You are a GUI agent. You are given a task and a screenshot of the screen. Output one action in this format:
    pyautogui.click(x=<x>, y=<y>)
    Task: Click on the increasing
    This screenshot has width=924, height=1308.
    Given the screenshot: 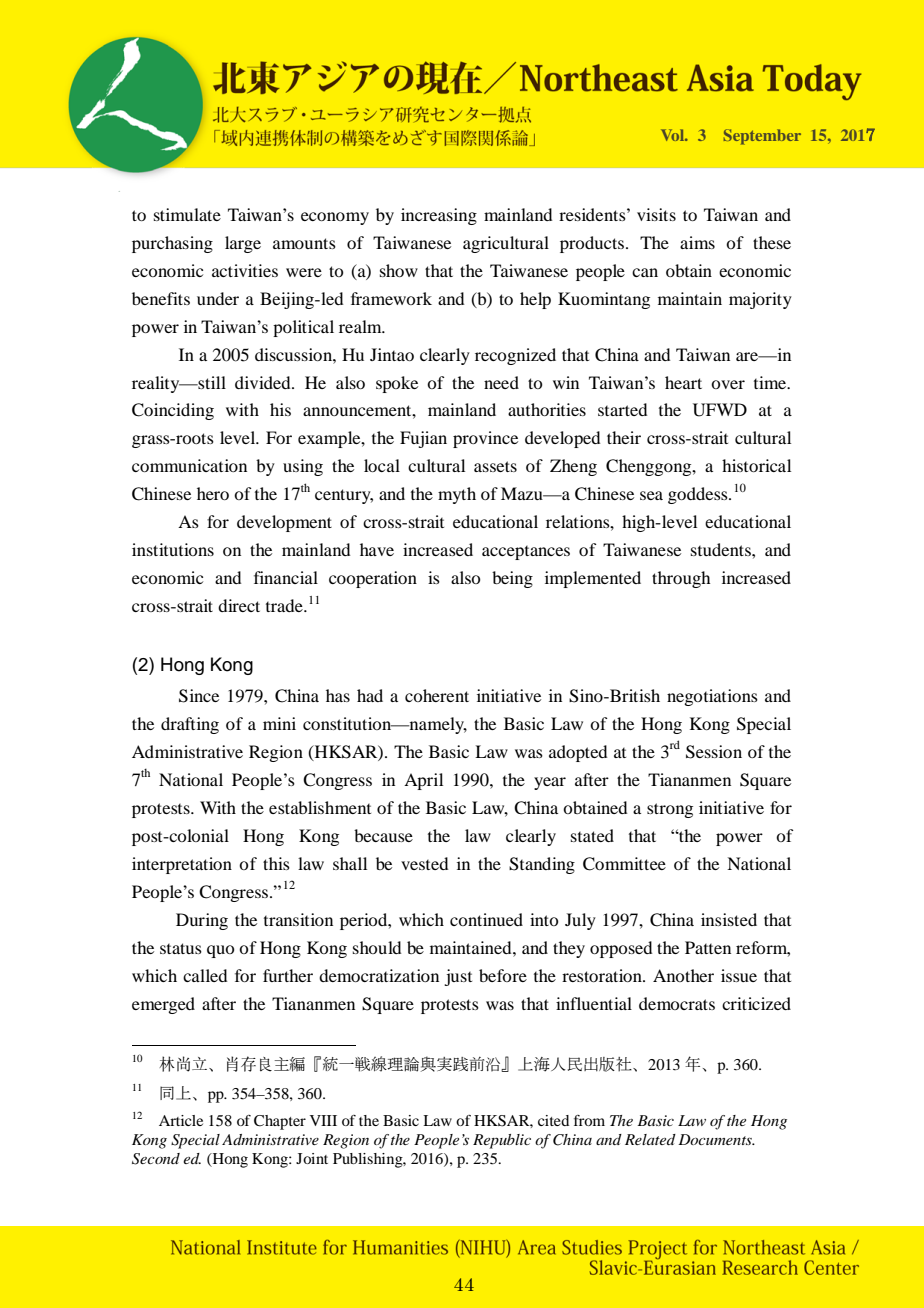 What is the action you would take?
    pyautogui.click(x=439, y=216)
